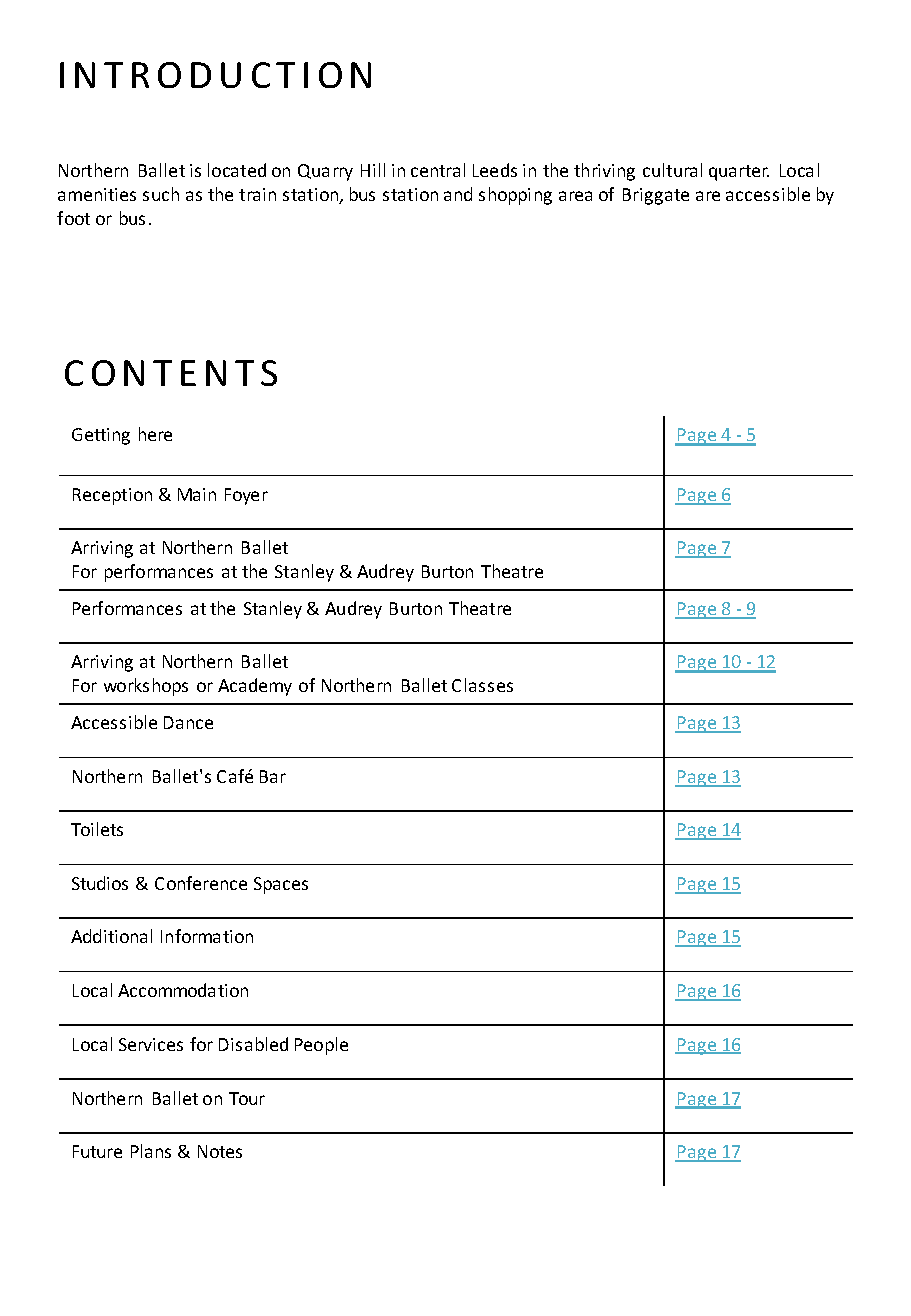  Describe the element at coordinates (161, 194) in the document. I see `such` at that location.
